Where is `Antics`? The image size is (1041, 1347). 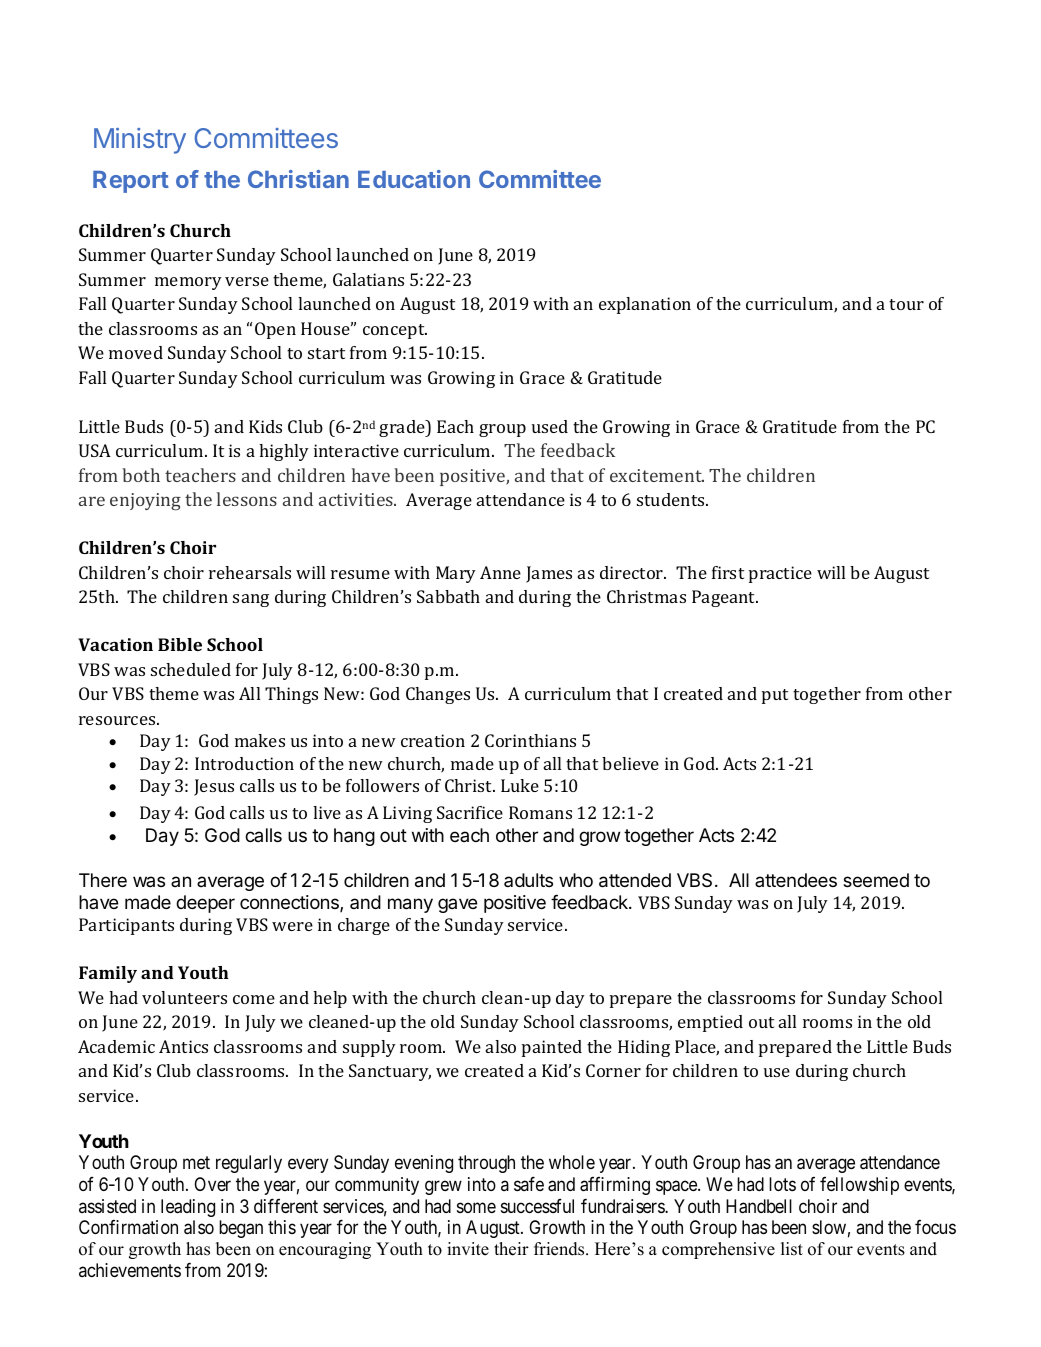
Antics is located at coordinates (183, 1046).
